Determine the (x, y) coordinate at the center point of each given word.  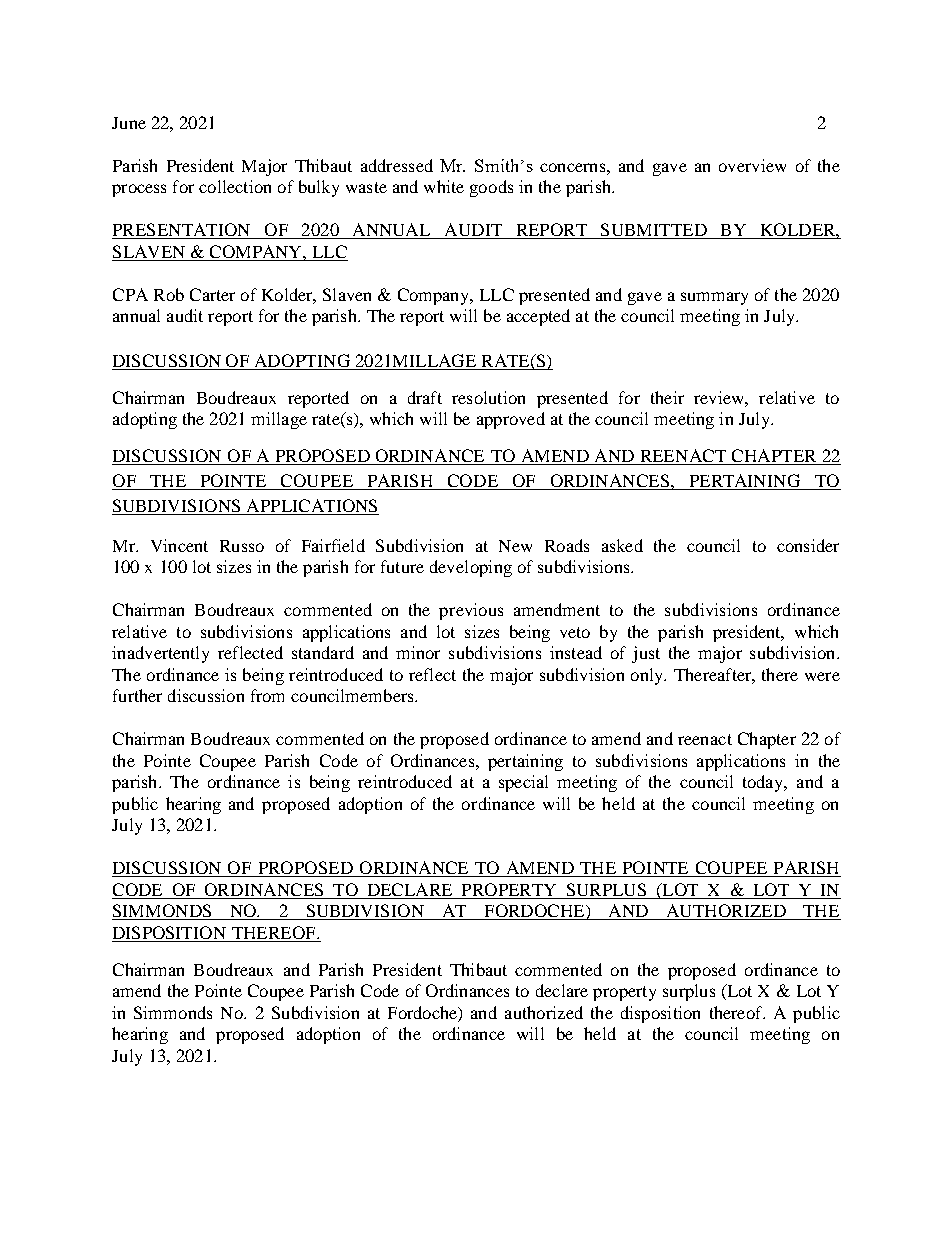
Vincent (179, 545)
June (129, 123)
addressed (397, 165)
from (267, 695)
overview (752, 165)
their (667, 397)
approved (511, 420)
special (523, 783)
